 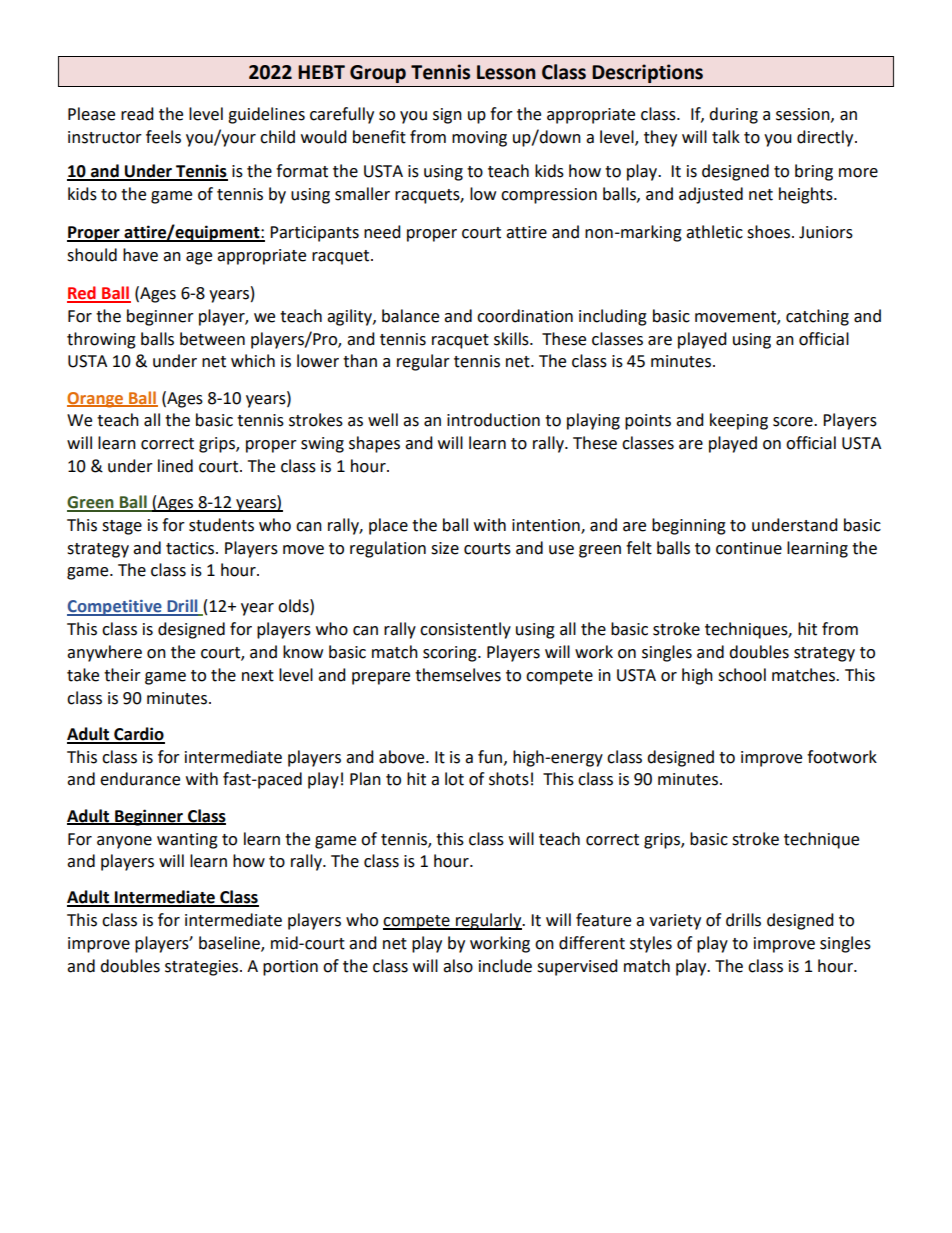 What do you see at coordinates (749, 548) in the screenshot?
I see `continue` at bounding box center [749, 548].
